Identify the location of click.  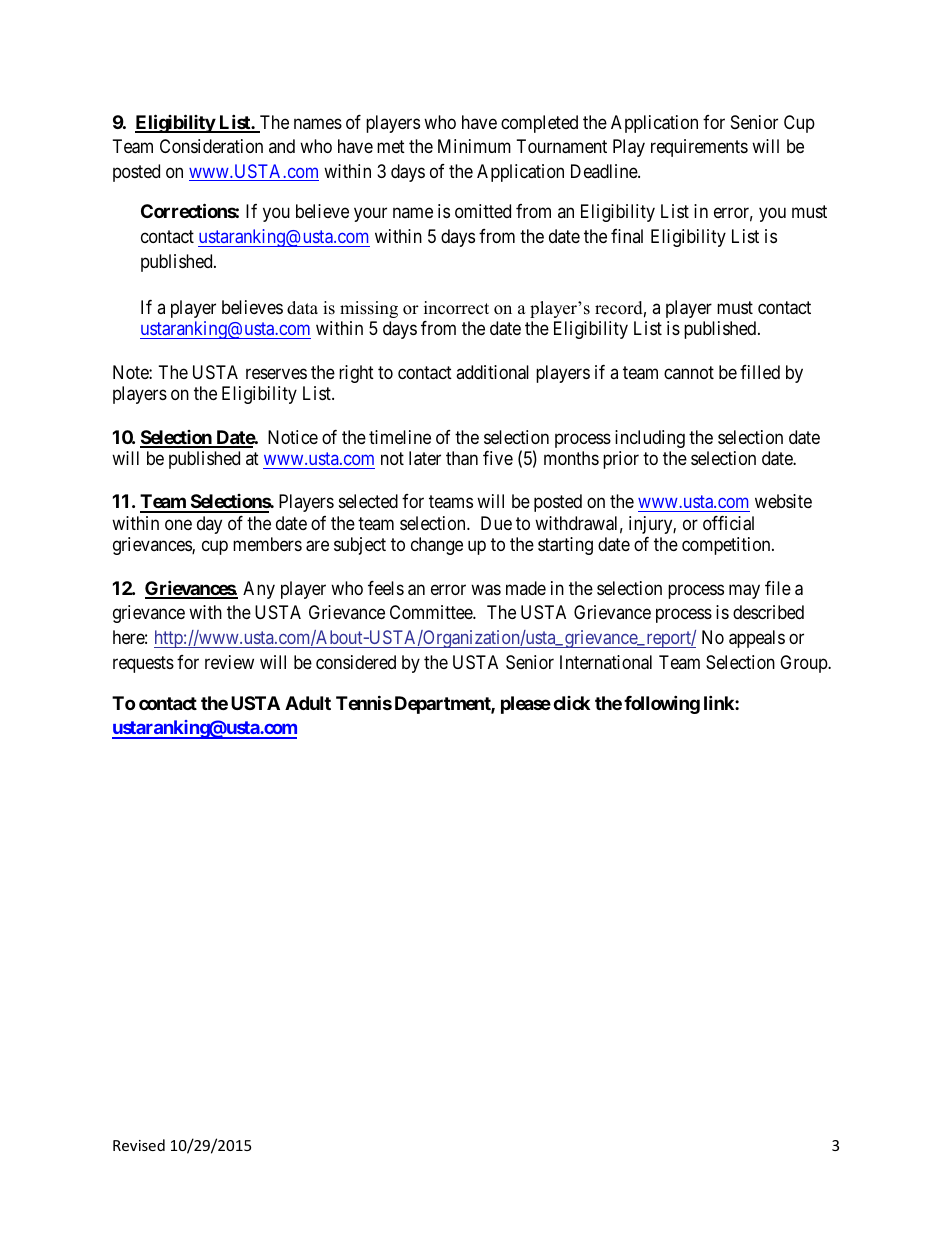
(571, 703).
